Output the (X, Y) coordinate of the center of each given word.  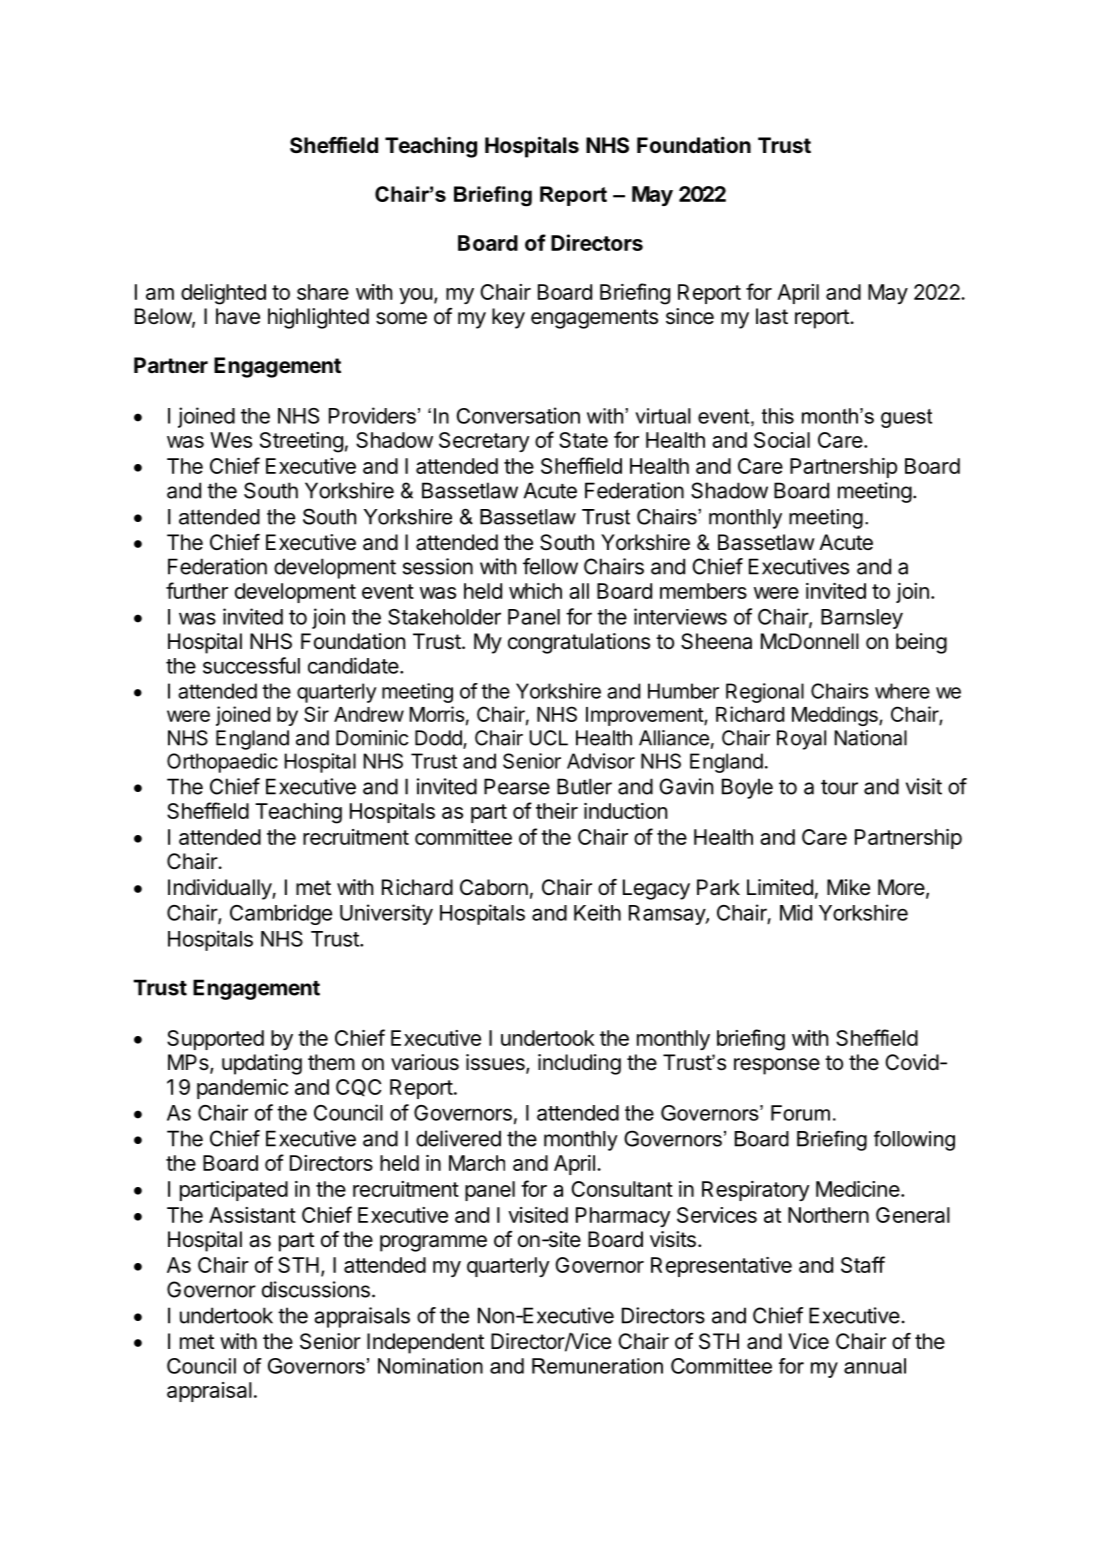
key (508, 318)
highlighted (318, 318)
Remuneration (597, 1366)
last (772, 316)
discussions (316, 1289)
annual (875, 1366)
